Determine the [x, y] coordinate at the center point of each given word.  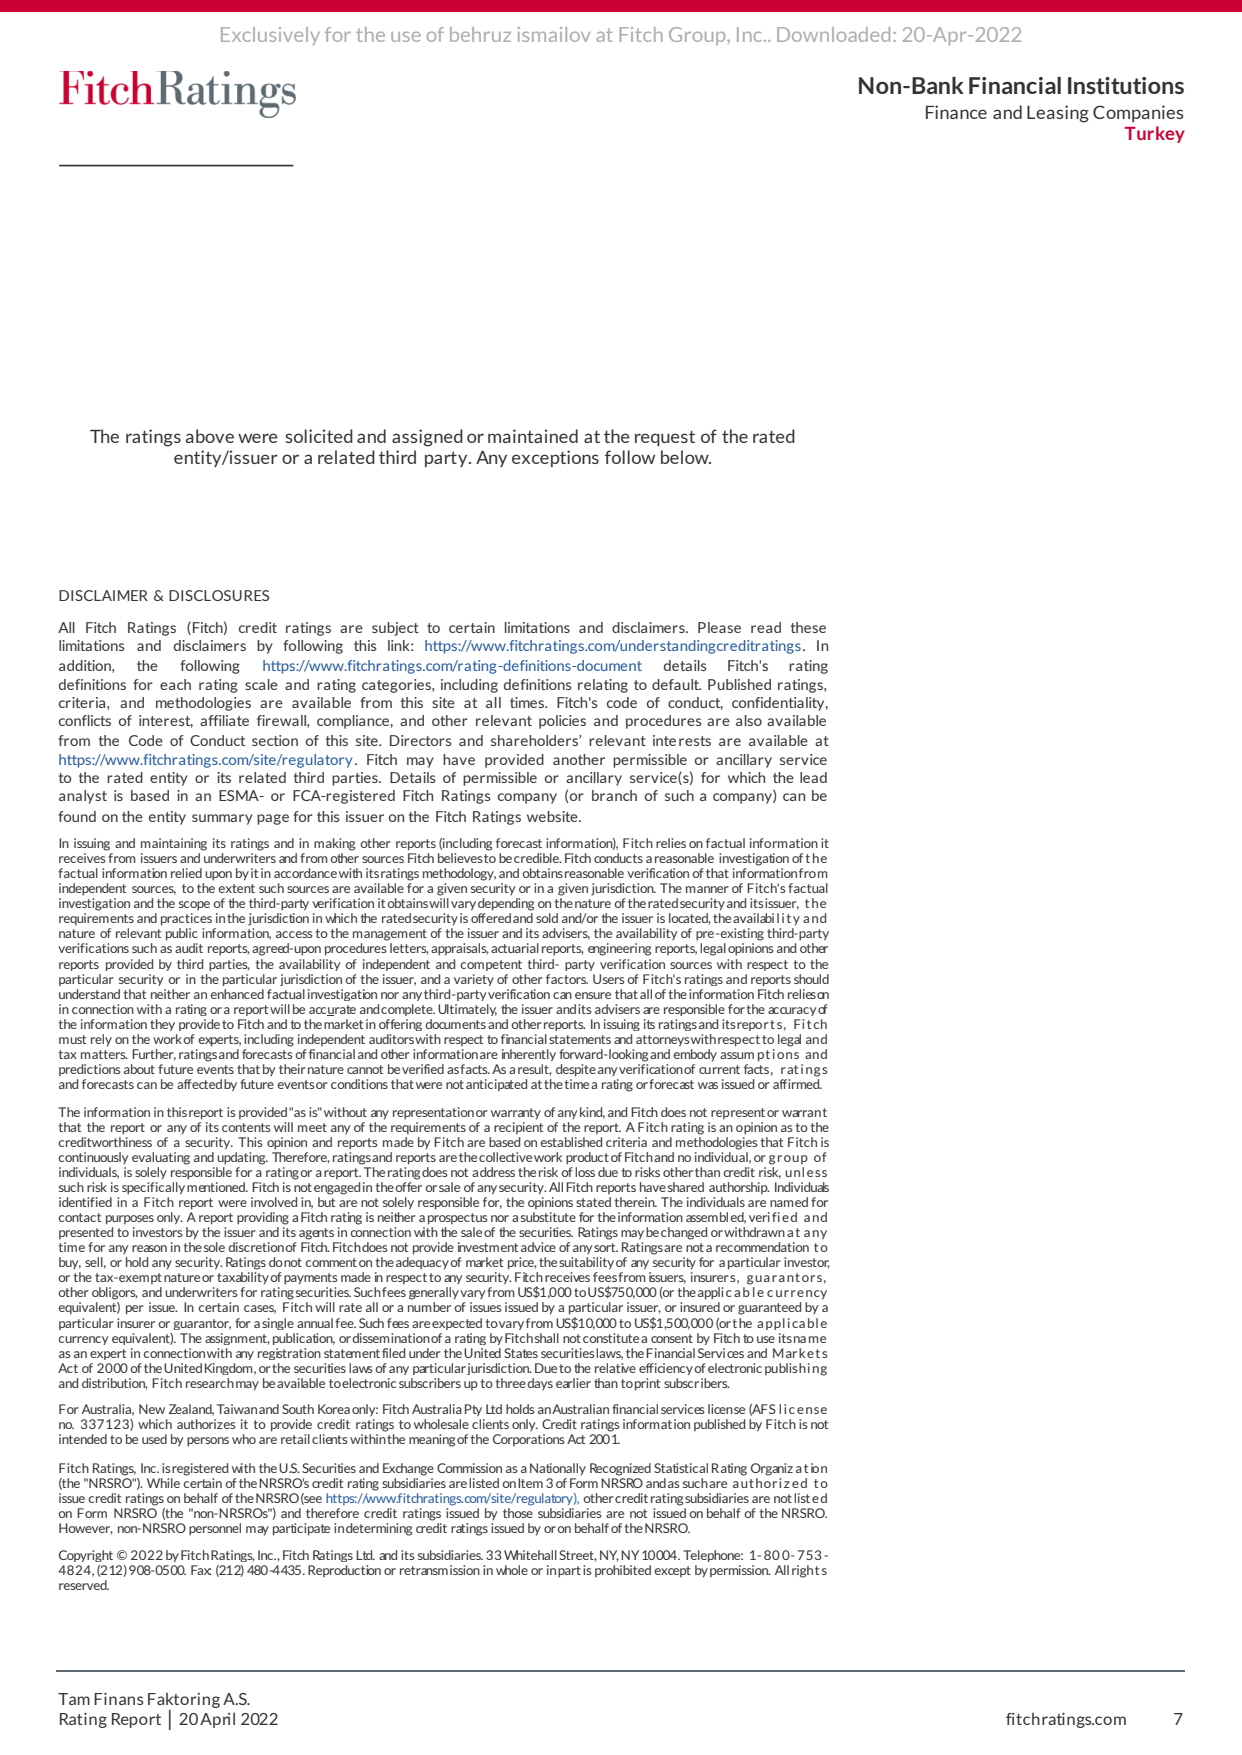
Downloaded [833, 34]
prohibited [623, 1571]
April [217, 1720]
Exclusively [270, 36]
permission [740, 1571]
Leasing [1058, 114]
